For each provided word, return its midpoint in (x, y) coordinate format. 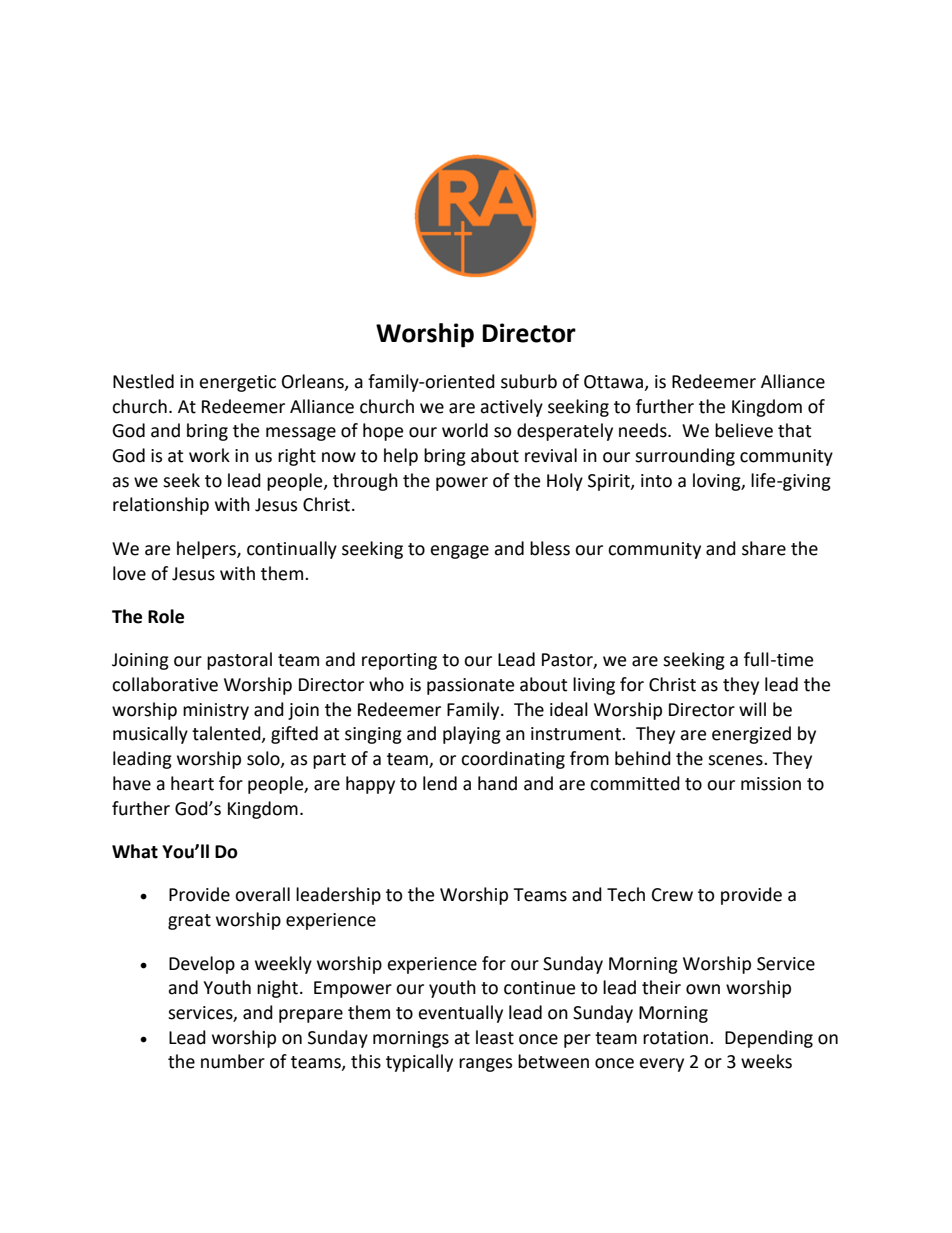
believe (744, 430)
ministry (216, 711)
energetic (238, 383)
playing (472, 735)
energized (751, 735)
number (233, 1061)
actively (511, 408)
